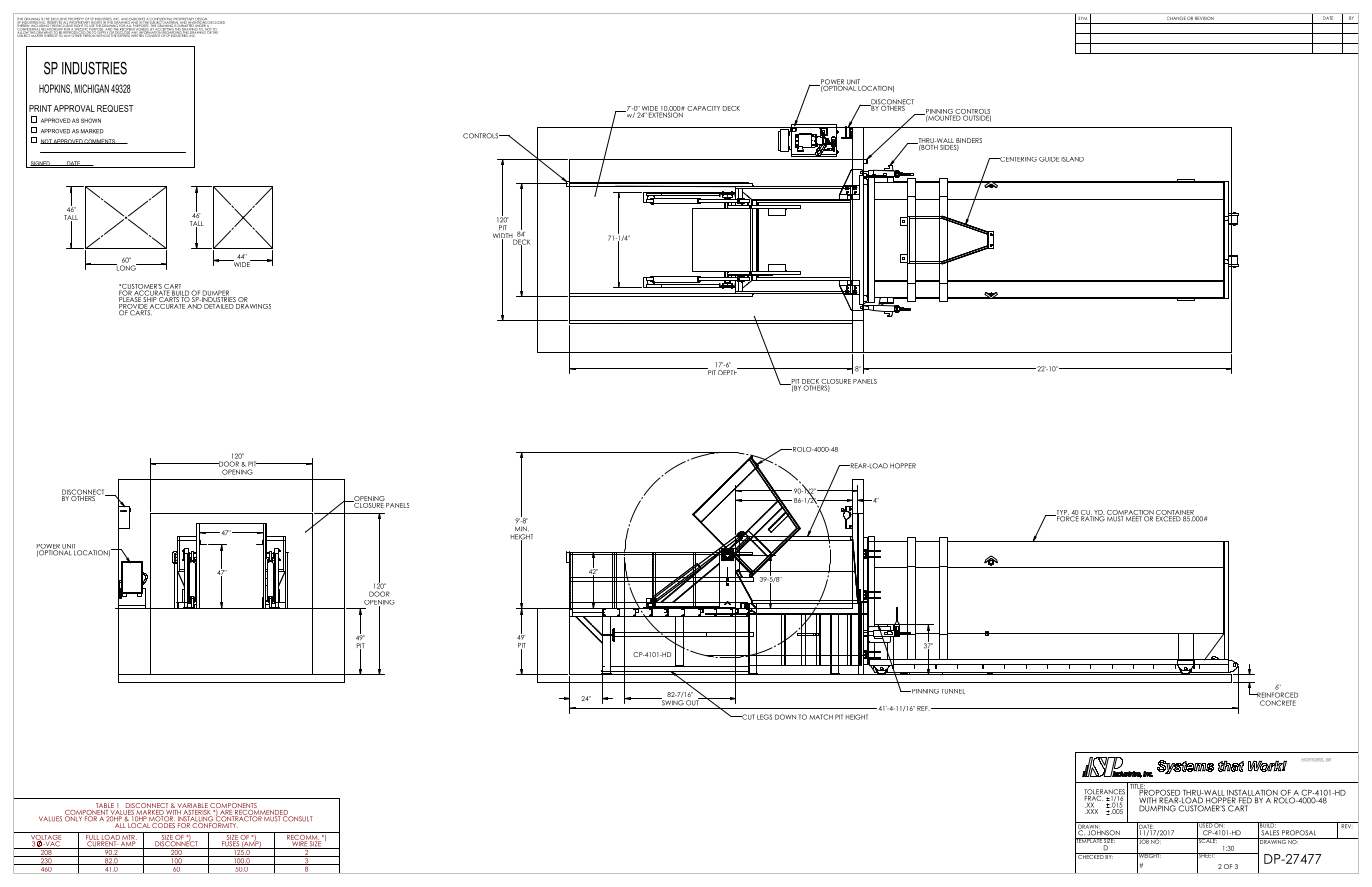 The height and width of the page is (887, 1372). Describe the element at coordinates (105, 805) in the page. I see `TABLE` at that location.
